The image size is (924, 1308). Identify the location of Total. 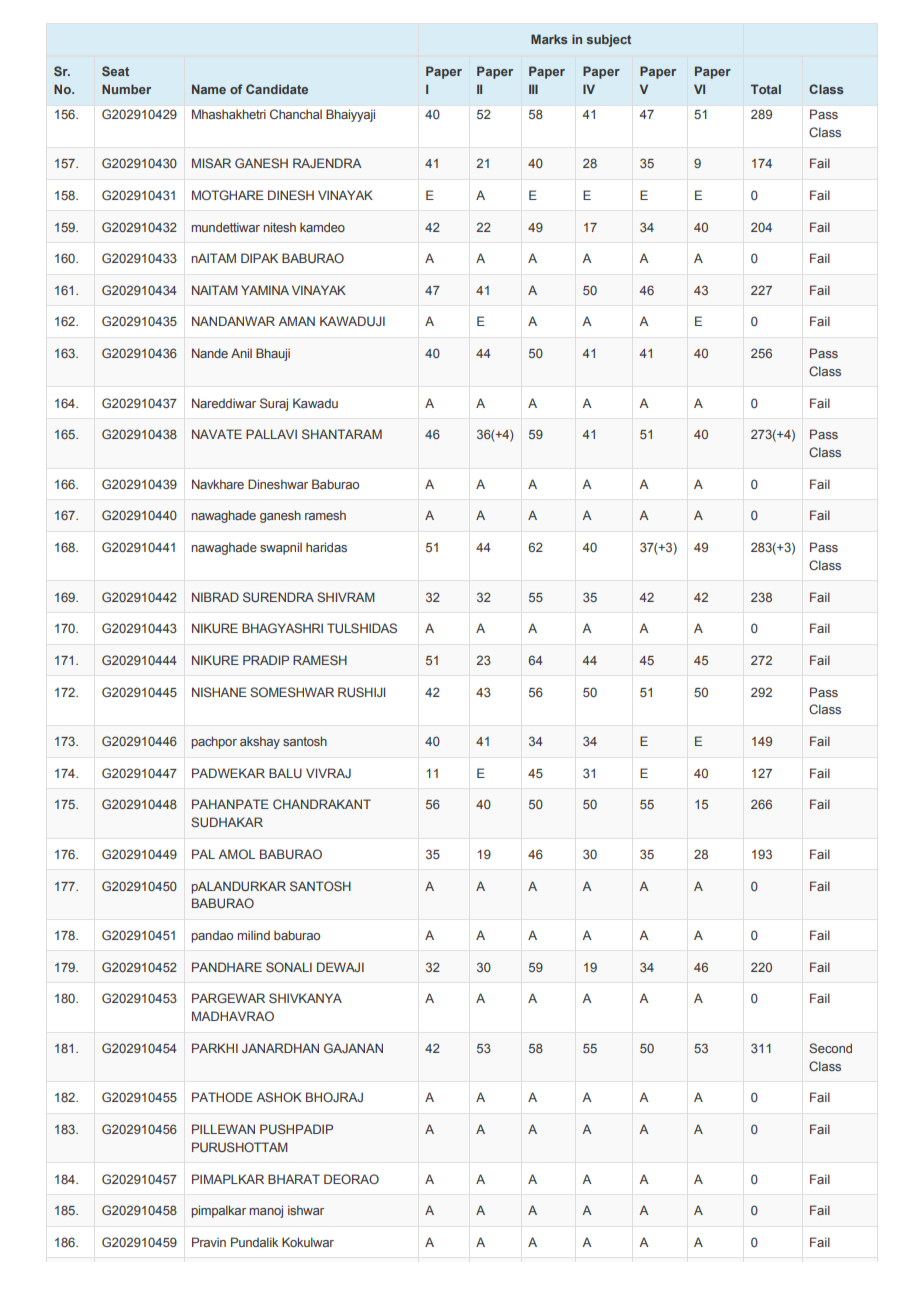
(766, 89).
